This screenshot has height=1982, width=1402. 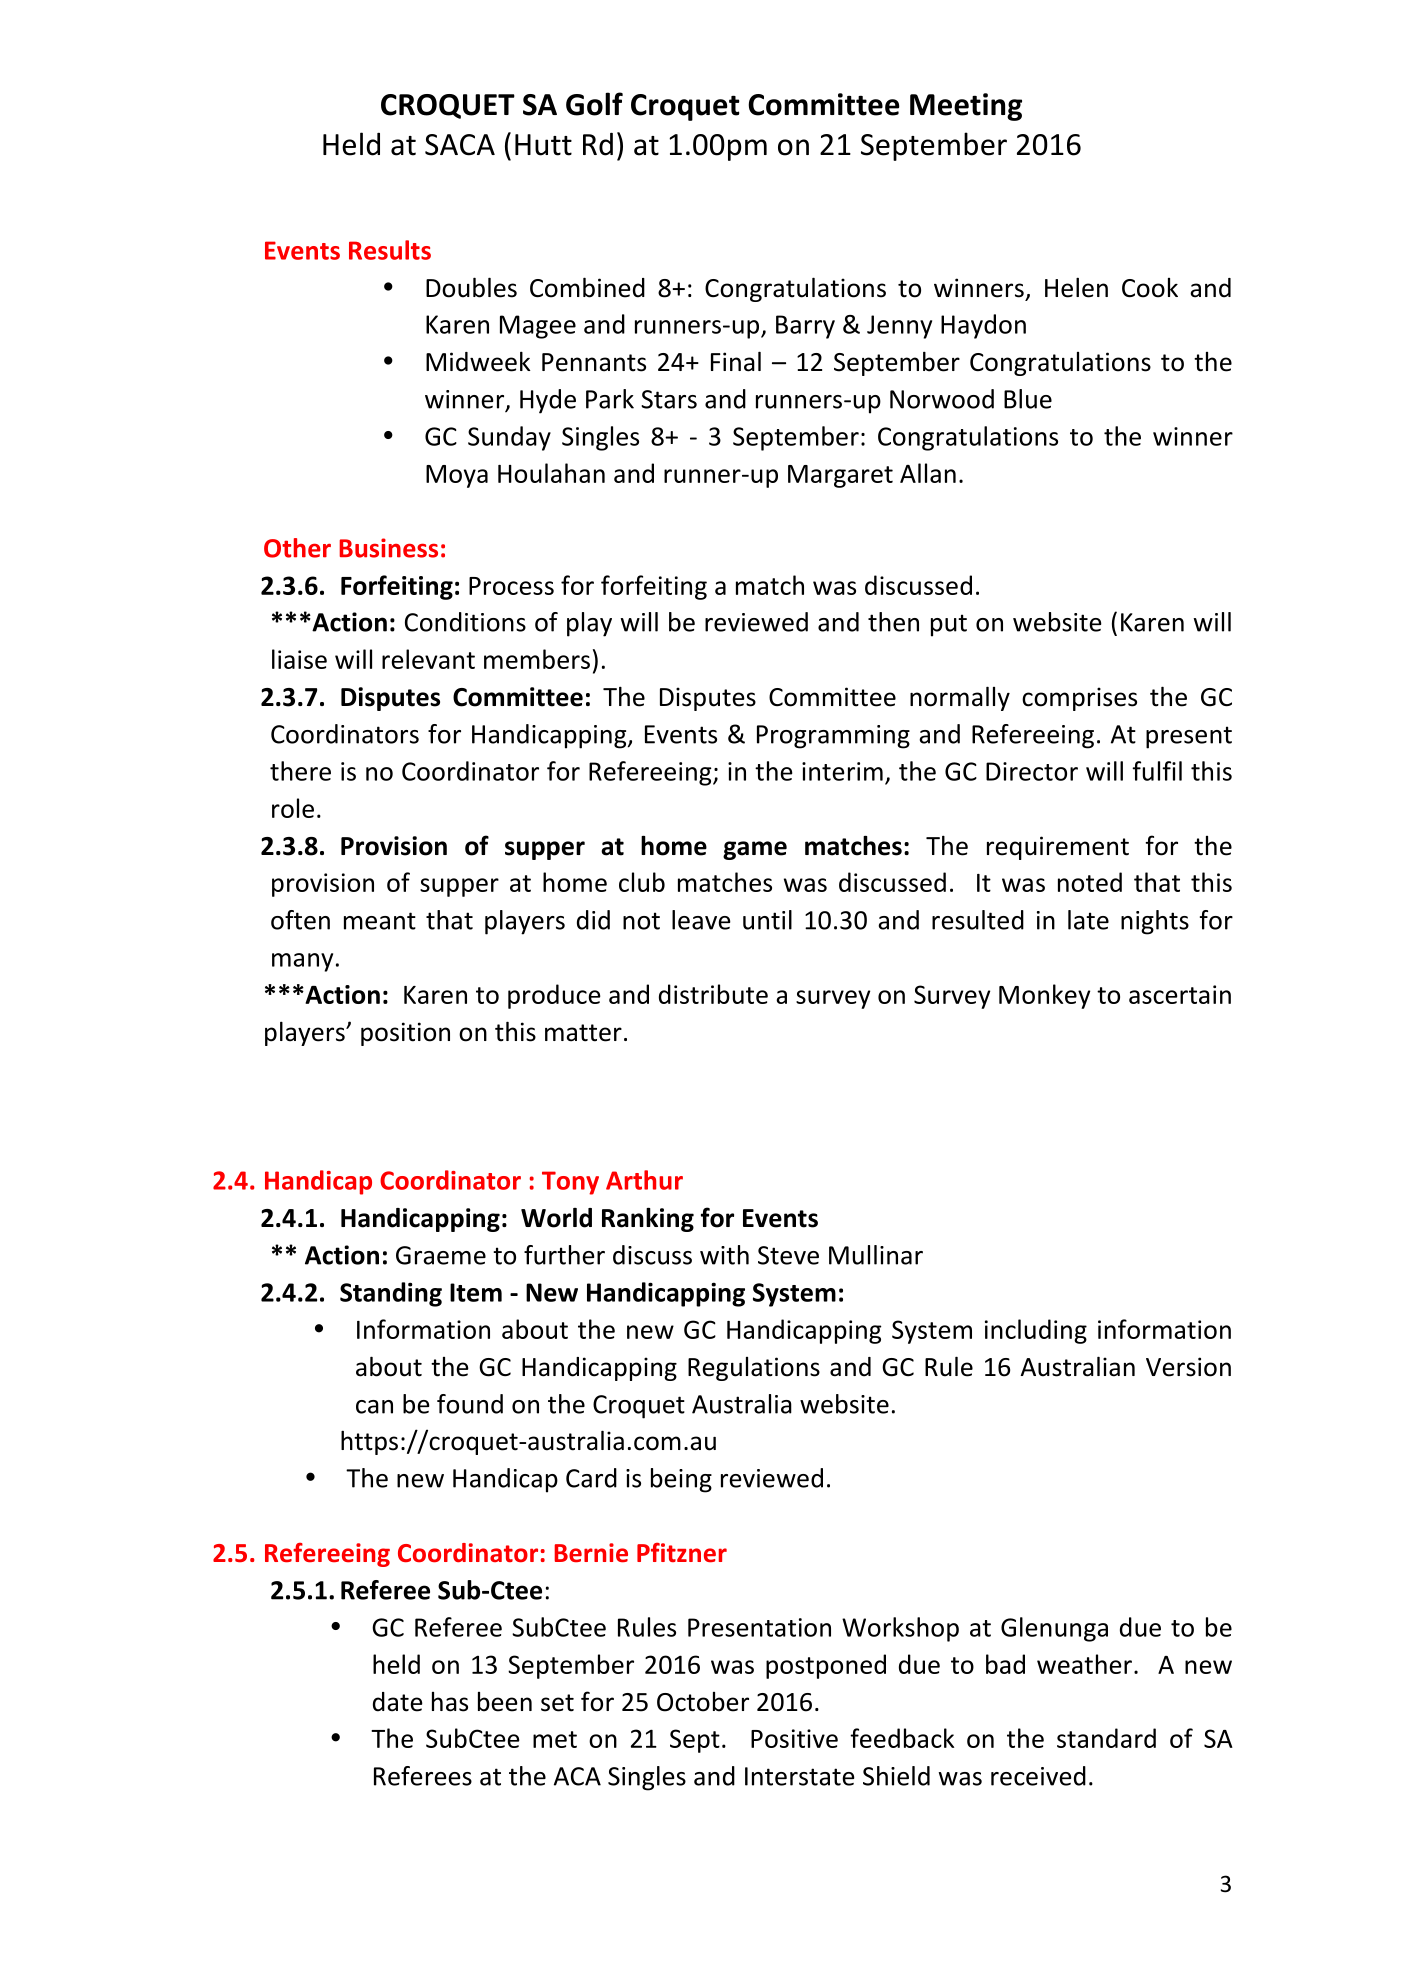 What do you see at coordinates (594, 104) in the screenshot?
I see `Golf` at bounding box center [594, 104].
